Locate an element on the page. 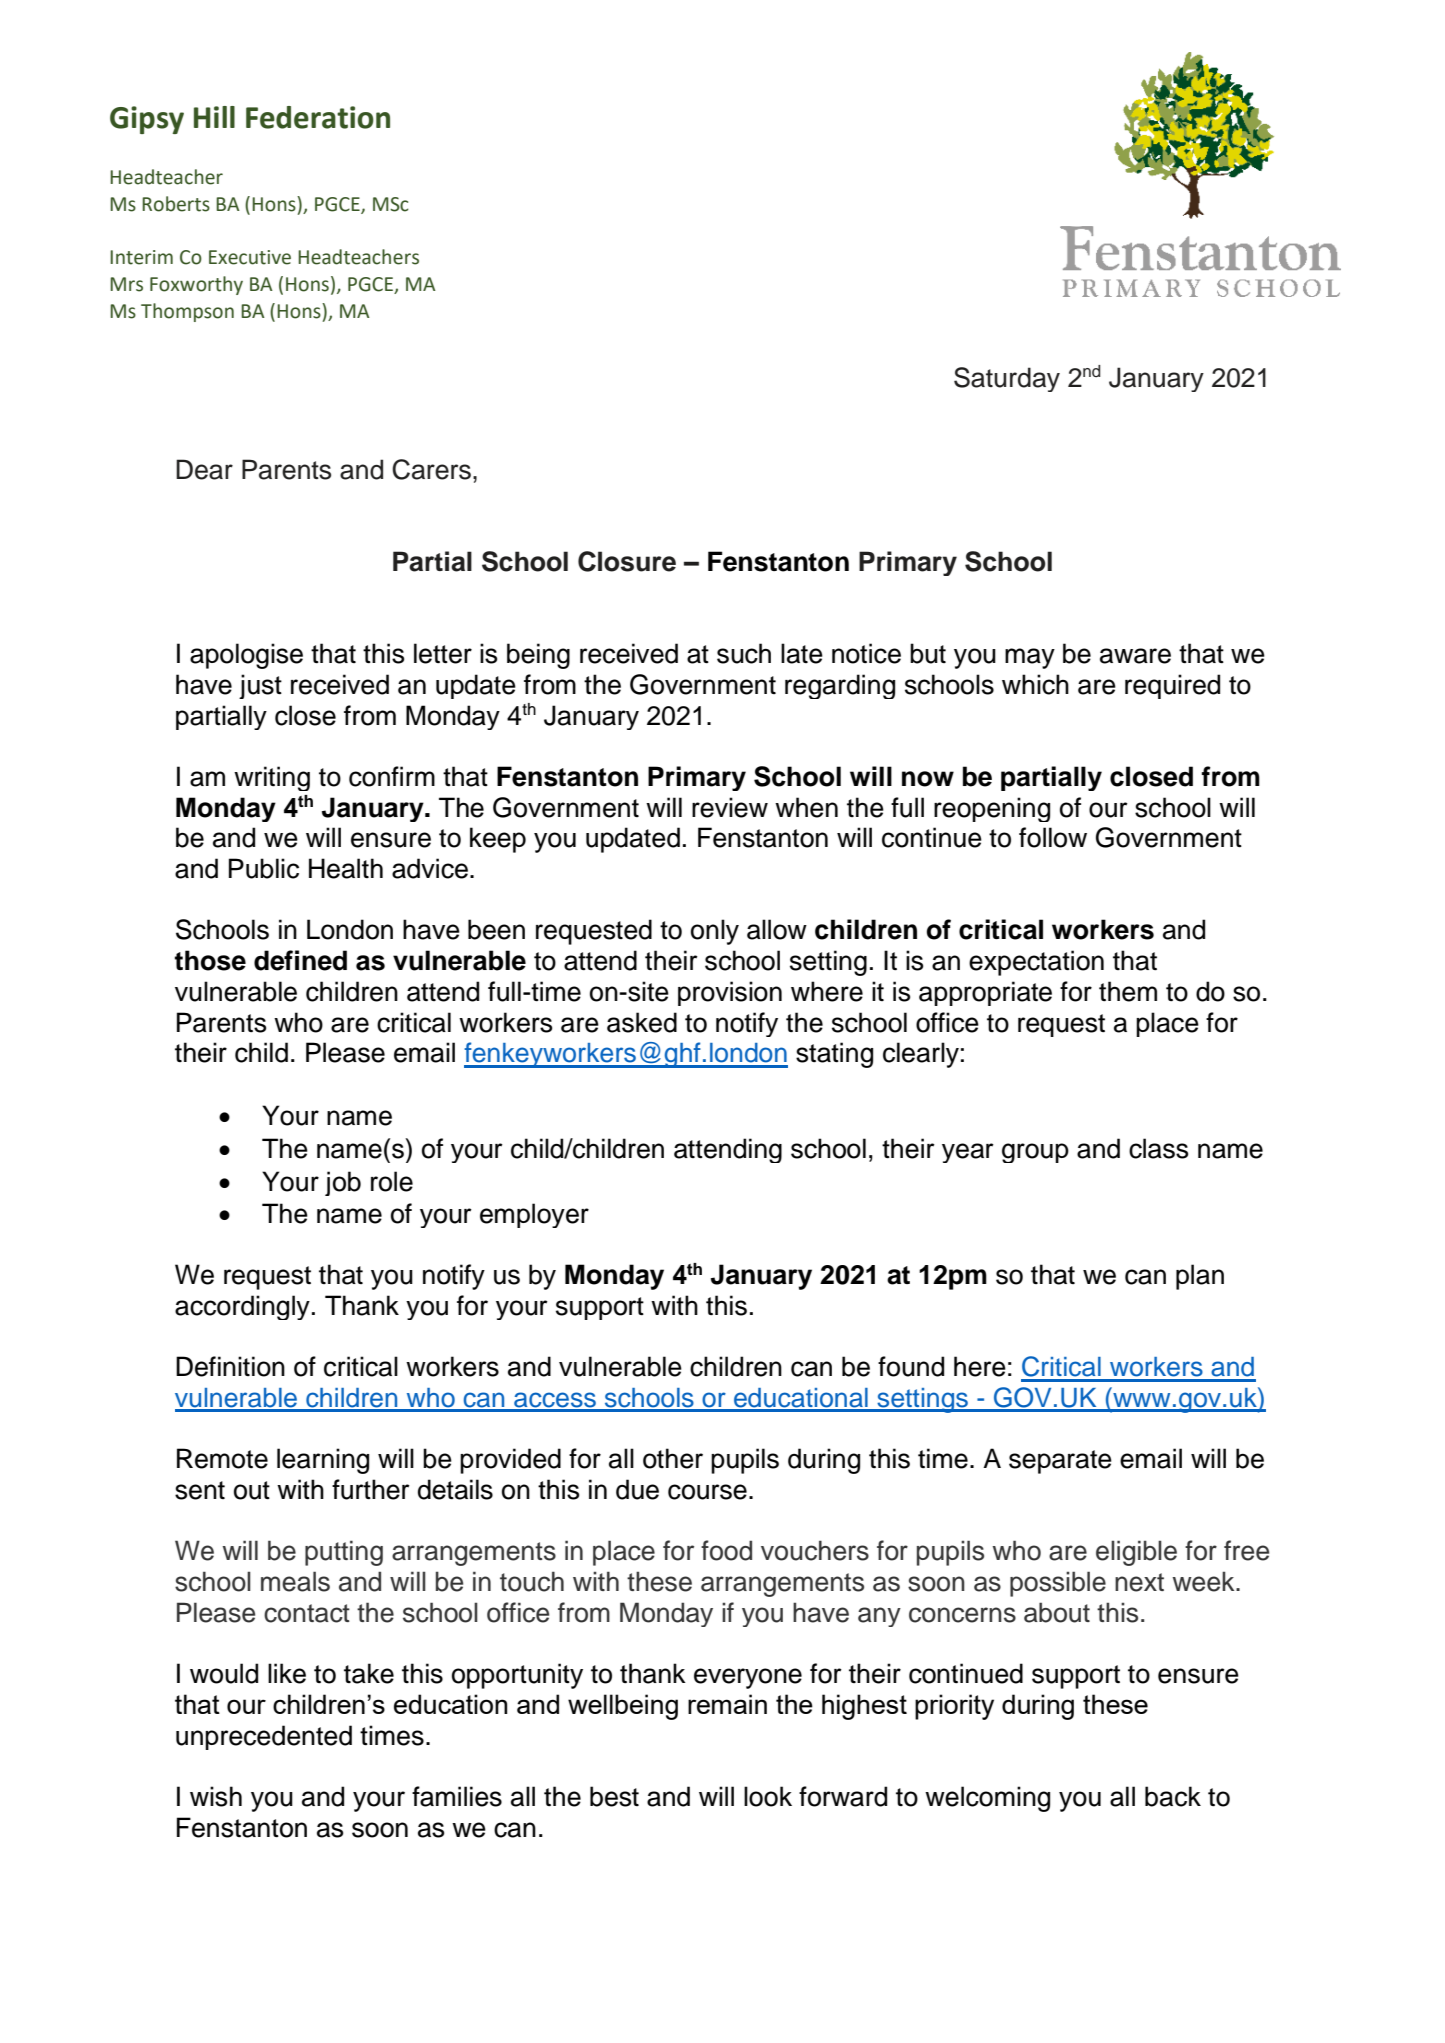 Image resolution: width=1445 pixels, height=2043 pixels. Saturday is located at coordinates (1007, 379).
